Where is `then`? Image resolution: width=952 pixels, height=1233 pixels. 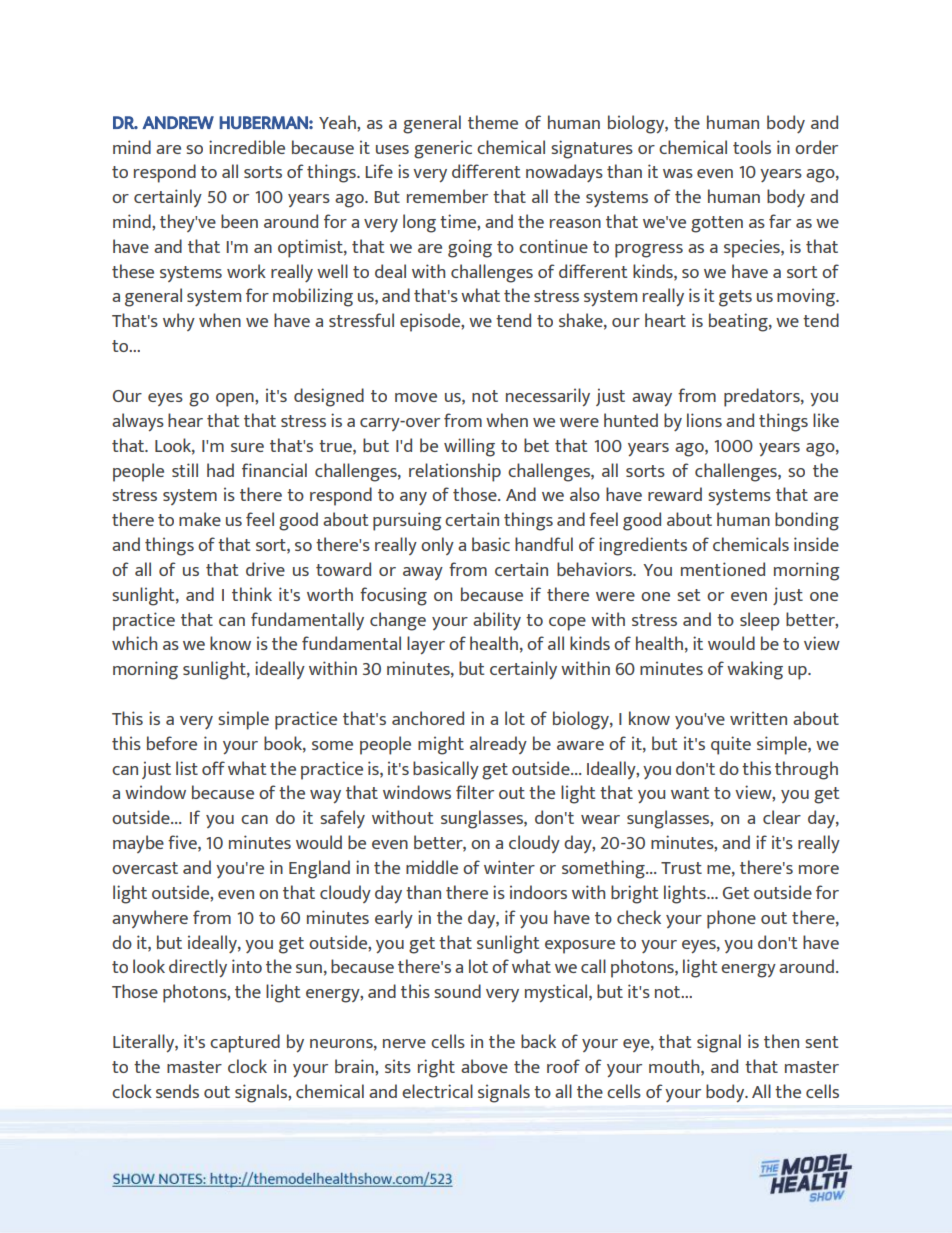
then is located at coordinates (781, 1041).
